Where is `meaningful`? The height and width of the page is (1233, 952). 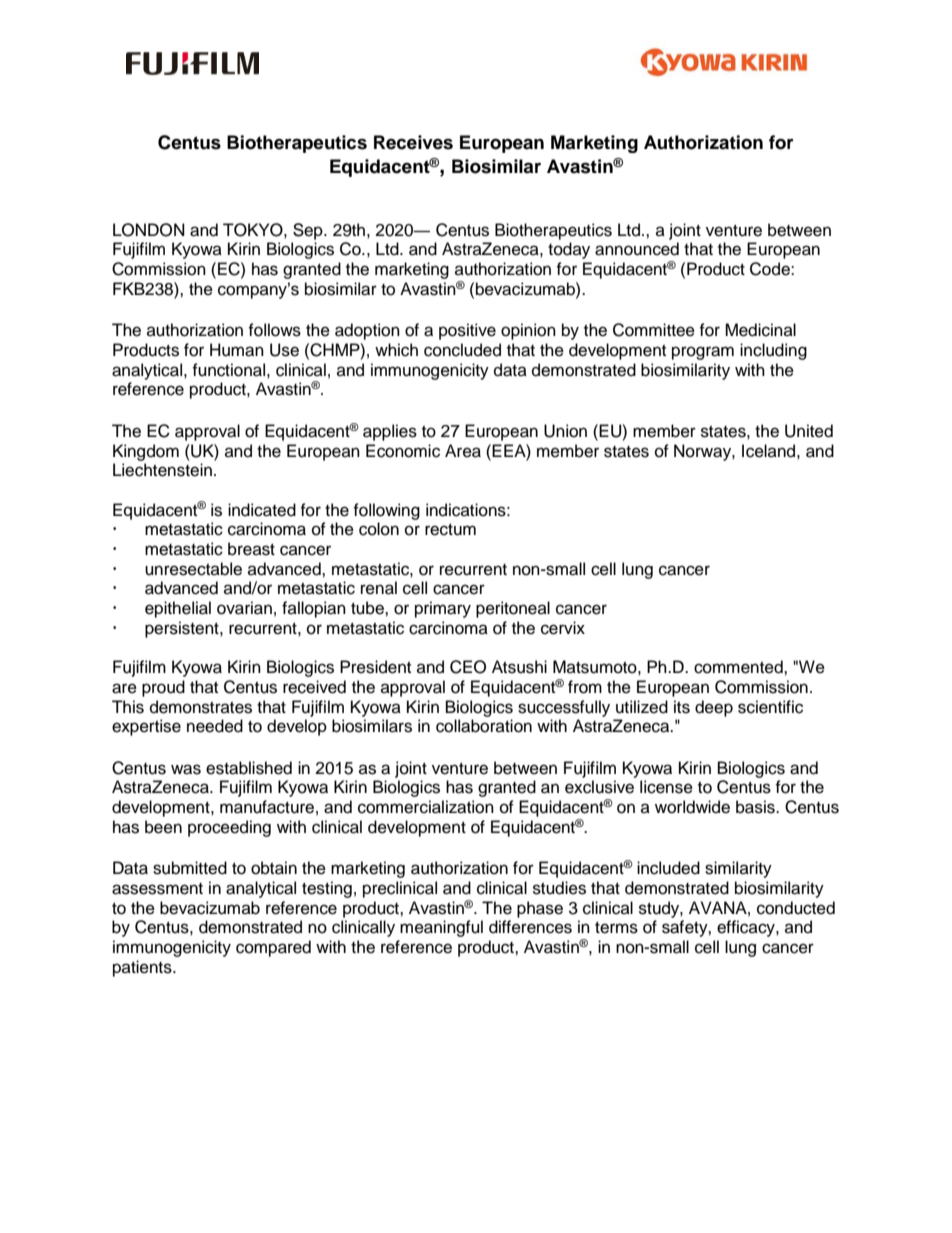 meaningful is located at coordinates (441, 928).
